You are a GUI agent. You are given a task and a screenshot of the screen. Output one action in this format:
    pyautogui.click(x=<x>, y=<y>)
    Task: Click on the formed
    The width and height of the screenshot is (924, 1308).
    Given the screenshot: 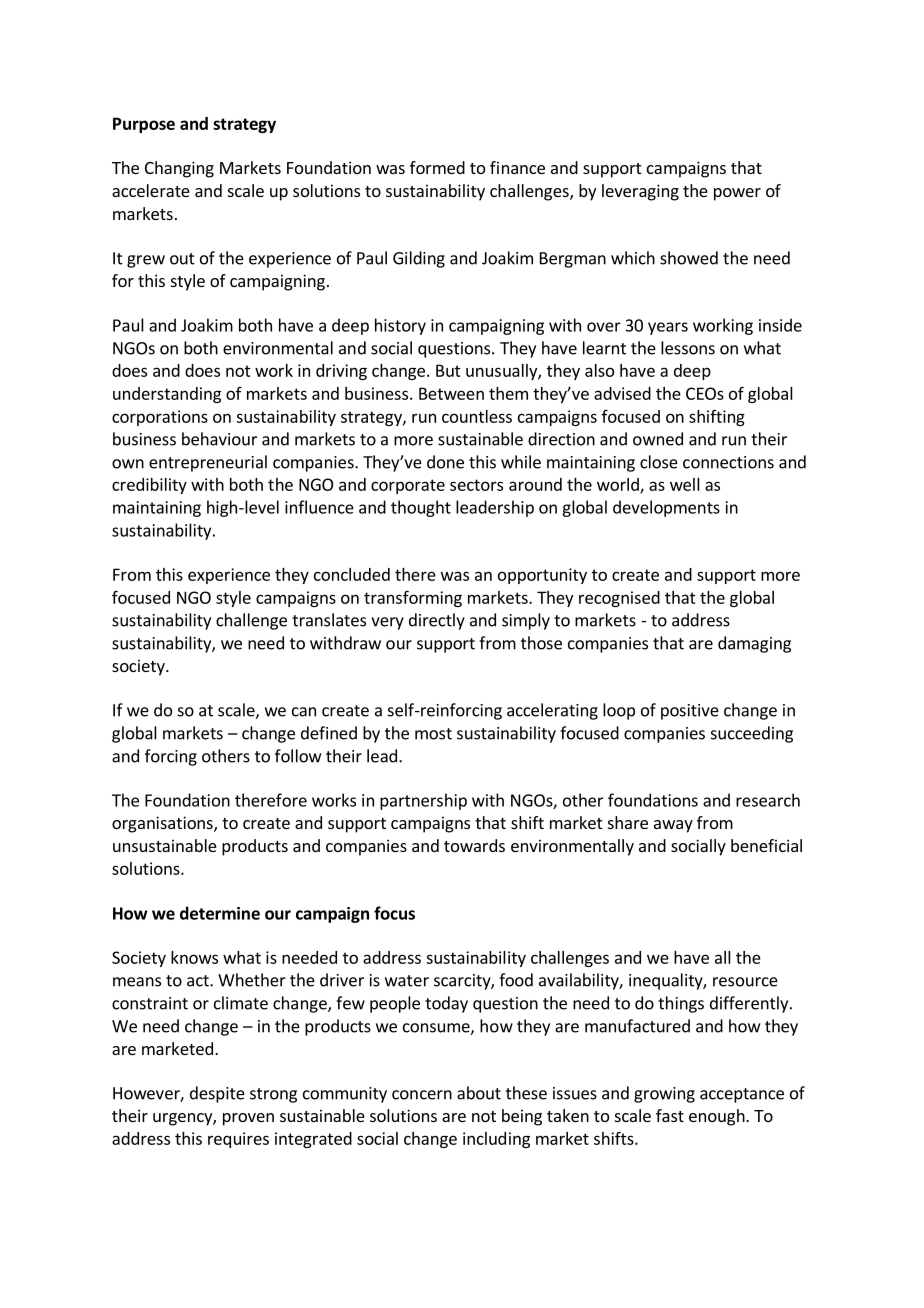 What is the action you would take?
    pyautogui.click(x=437, y=167)
